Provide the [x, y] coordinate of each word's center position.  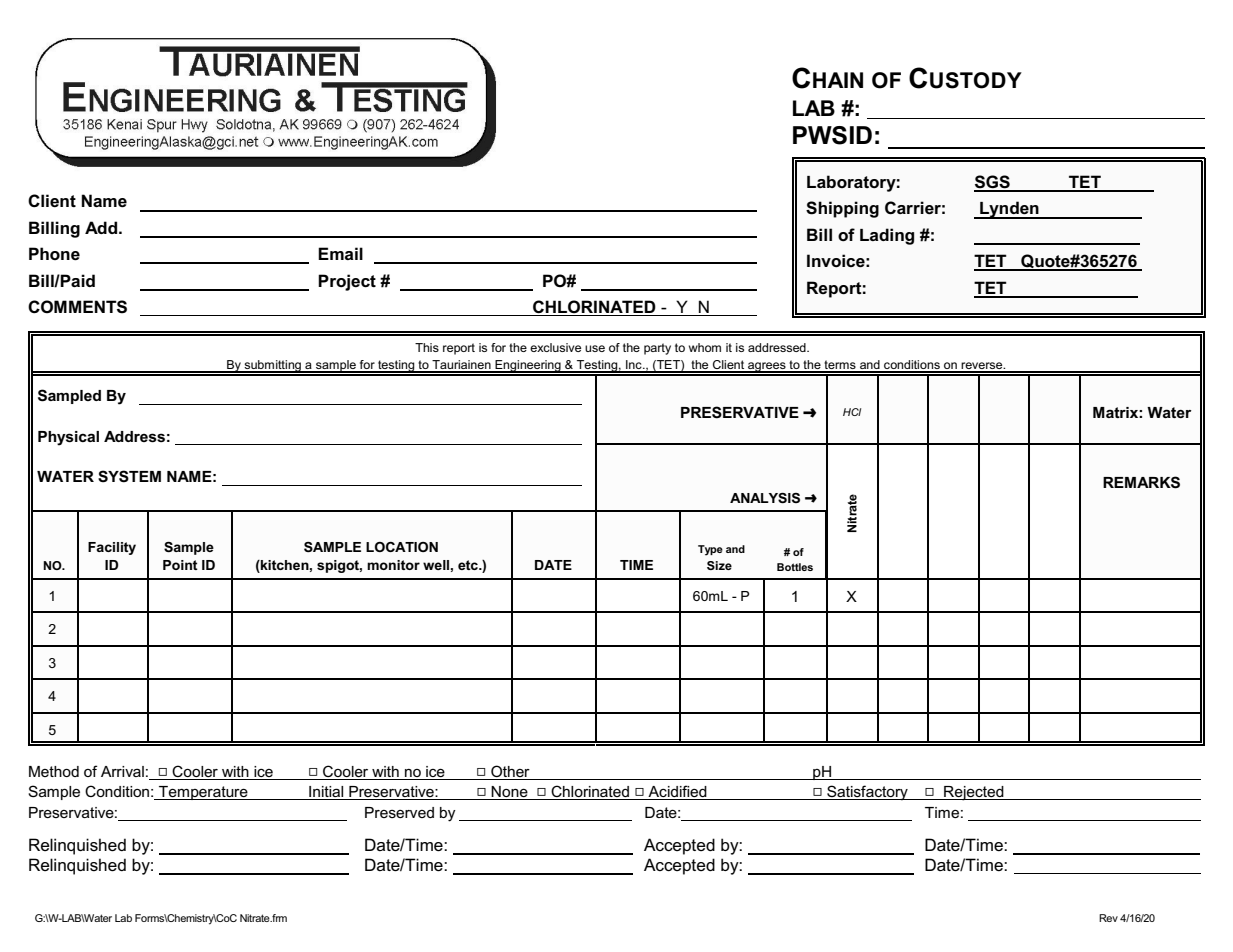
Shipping [842, 209]
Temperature [203, 793]
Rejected [974, 793]
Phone [54, 254]
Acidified [677, 792]
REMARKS [1141, 482]
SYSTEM [129, 476]
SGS [993, 183]
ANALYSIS [765, 498]
